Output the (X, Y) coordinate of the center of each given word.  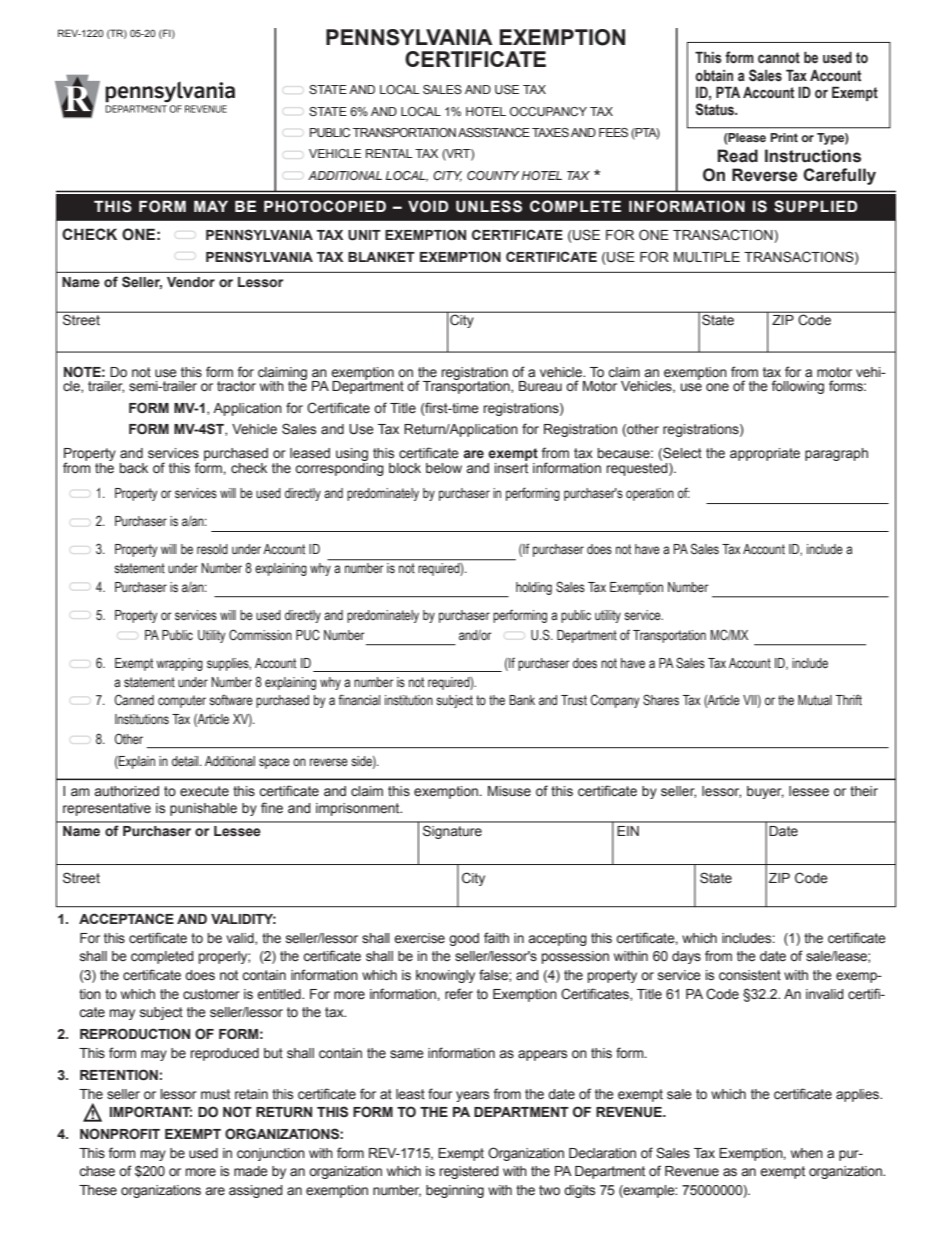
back (134, 468)
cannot (779, 58)
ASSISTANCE (494, 132)
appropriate (765, 454)
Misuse (509, 791)
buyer (765, 792)
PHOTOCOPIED (325, 206)
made (251, 1171)
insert (511, 468)
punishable (203, 809)
